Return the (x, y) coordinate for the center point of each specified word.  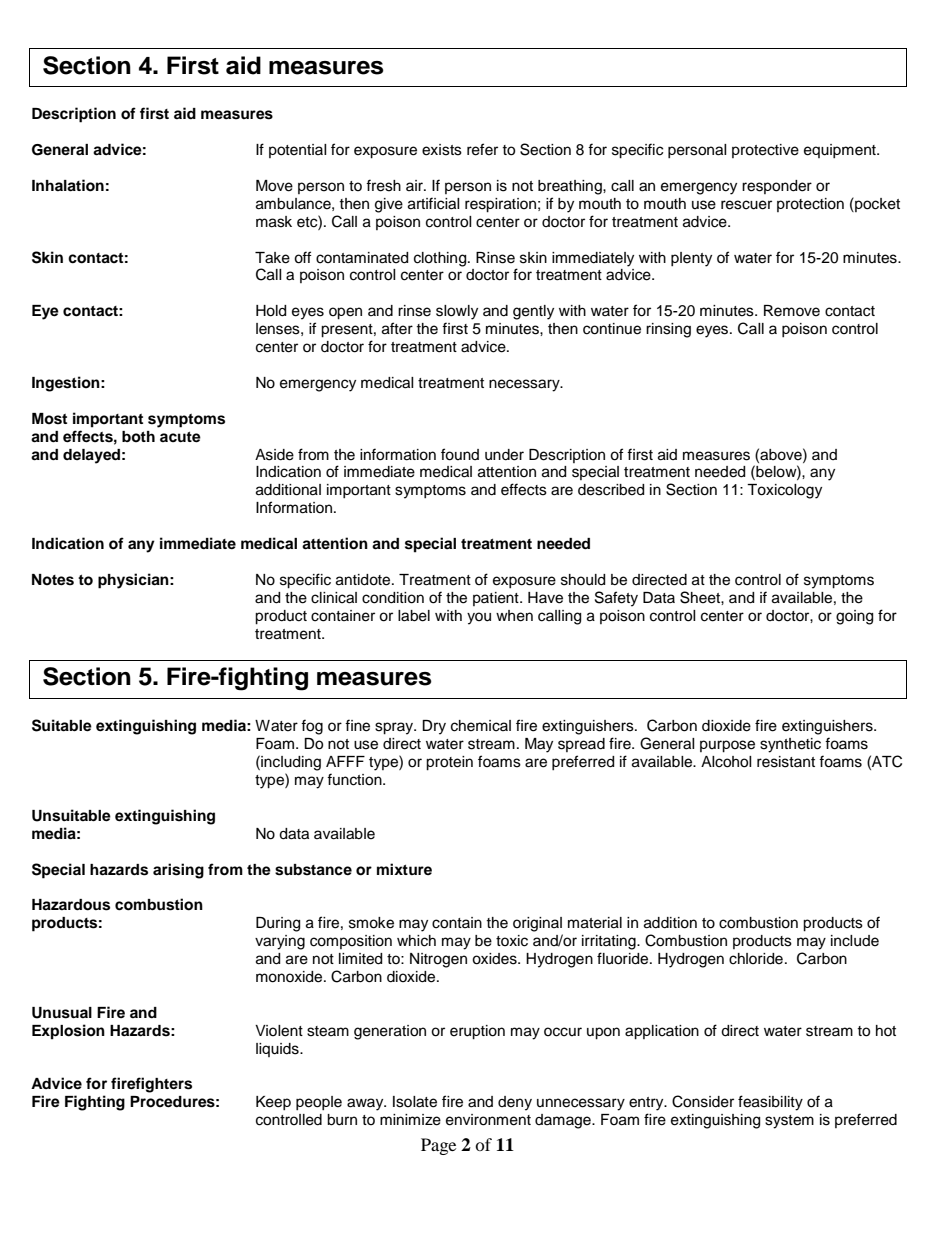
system (789, 1122)
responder (777, 187)
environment (488, 1120)
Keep (273, 1103)
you (479, 618)
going (854, 617)
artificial (434, 203)
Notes (53, 580)
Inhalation (68, 185)
